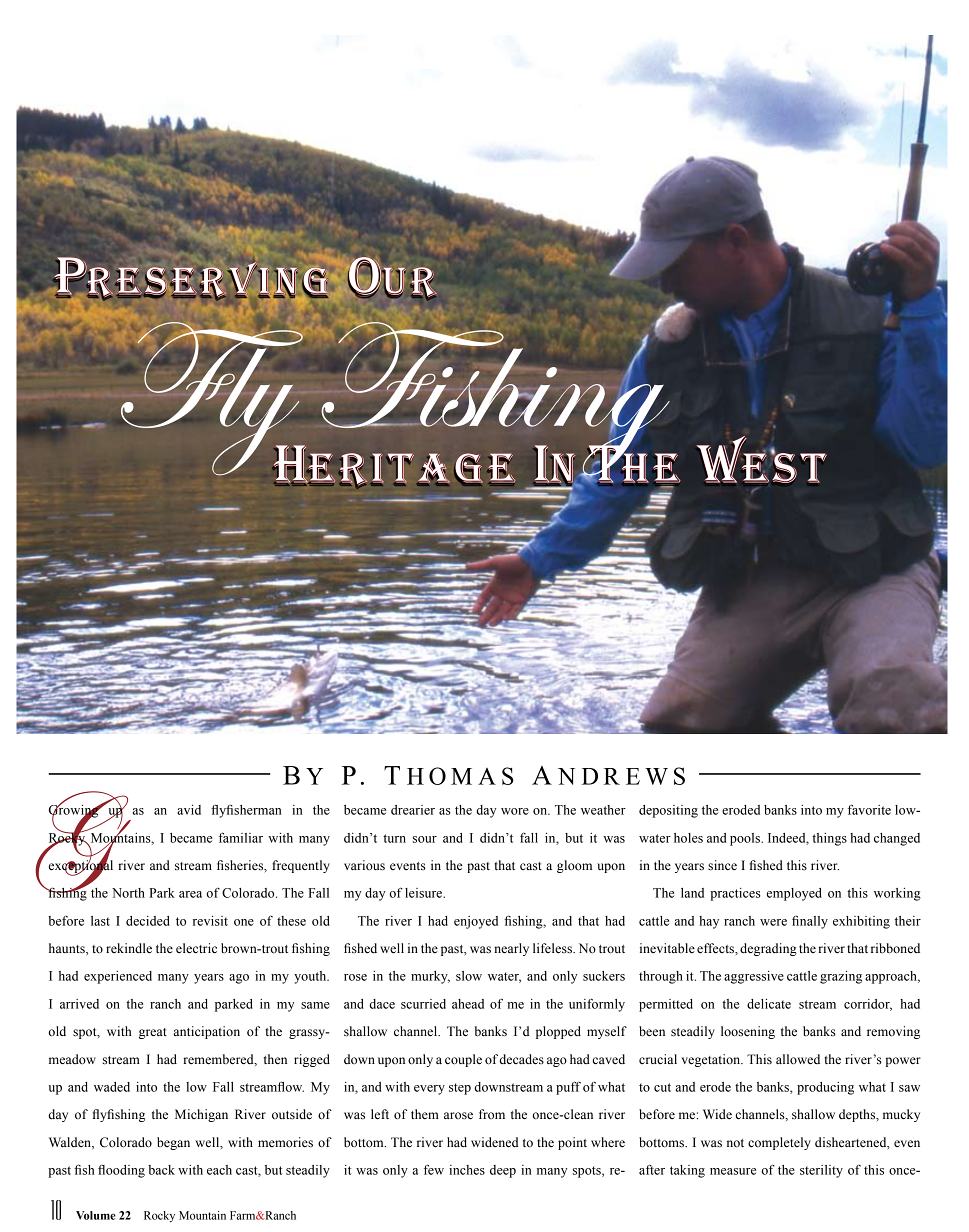 The height and width of the page is (1232, 969). Describe the element at coordinates (825, 1088) in the page. I see `producing` at that location.
